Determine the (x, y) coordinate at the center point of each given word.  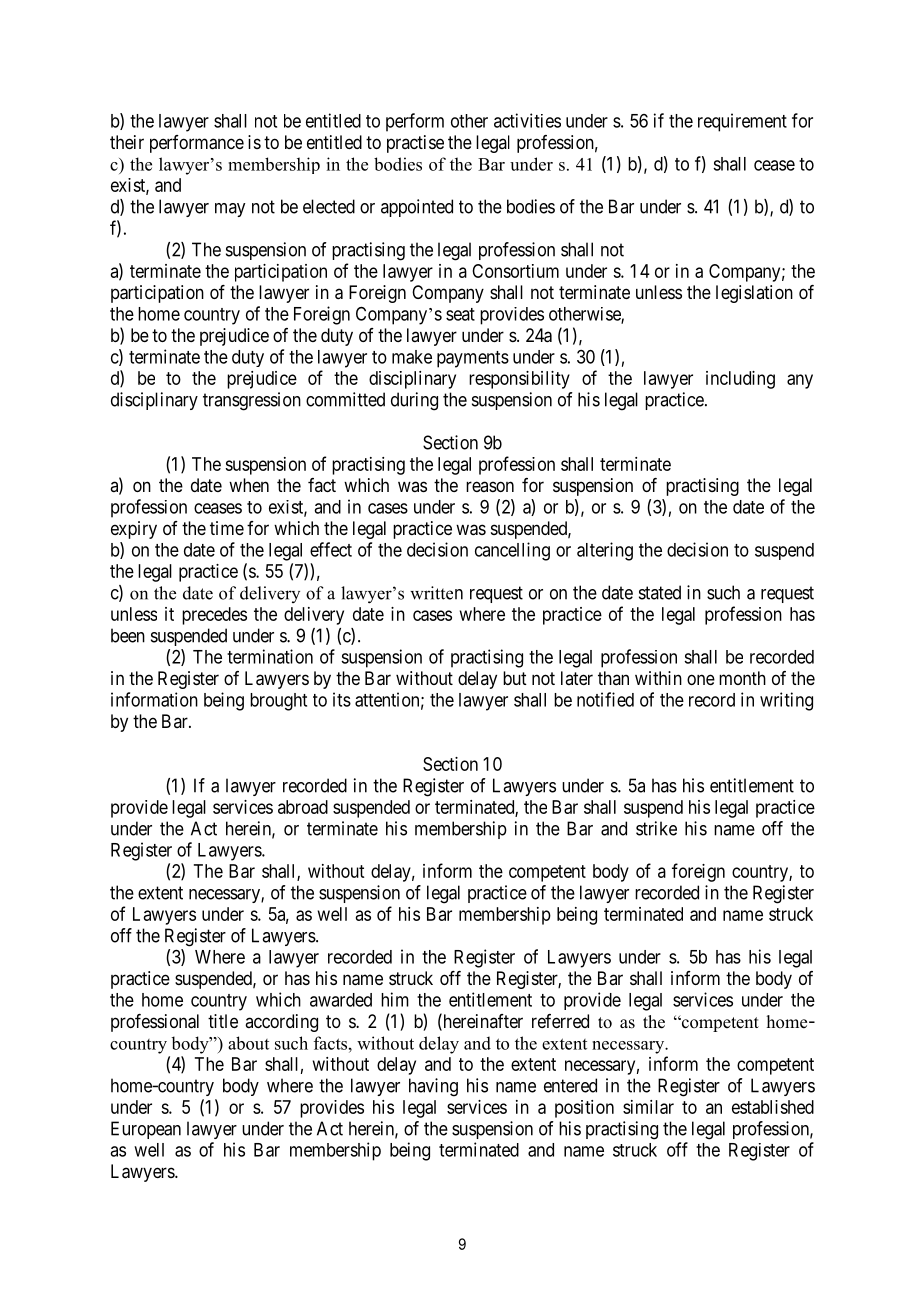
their (127, 142)
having (433, 1087)
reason (490, 486)
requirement (742, 122)
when (249, 485)
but (515, 678)
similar (648, 1107)
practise (415, 144)
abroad (303, 807)
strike (656, 828)
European (146, 1130)
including (740, 380)
